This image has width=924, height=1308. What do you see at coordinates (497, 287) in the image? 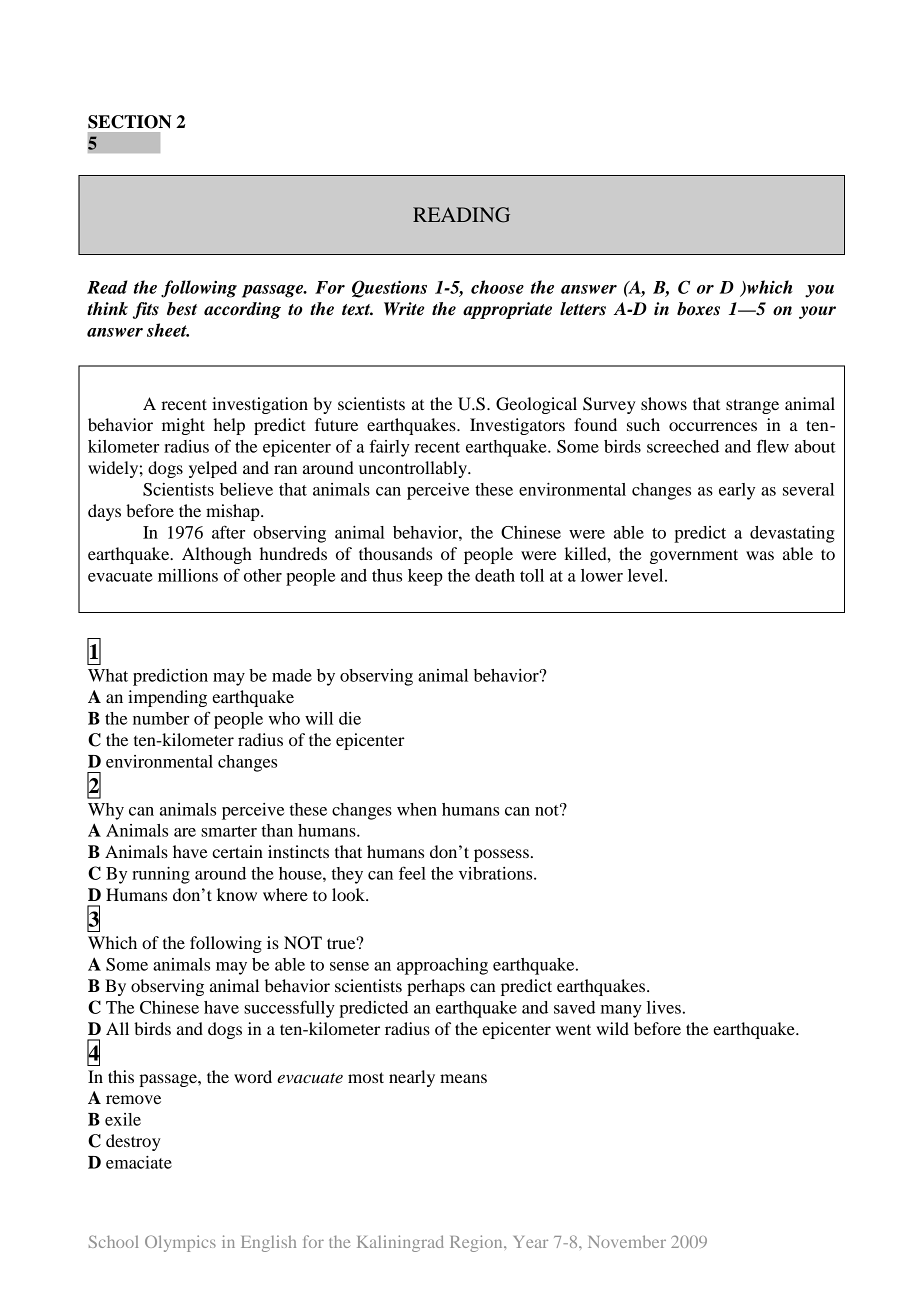
I see `choose` at bounding box center [497, 287].
